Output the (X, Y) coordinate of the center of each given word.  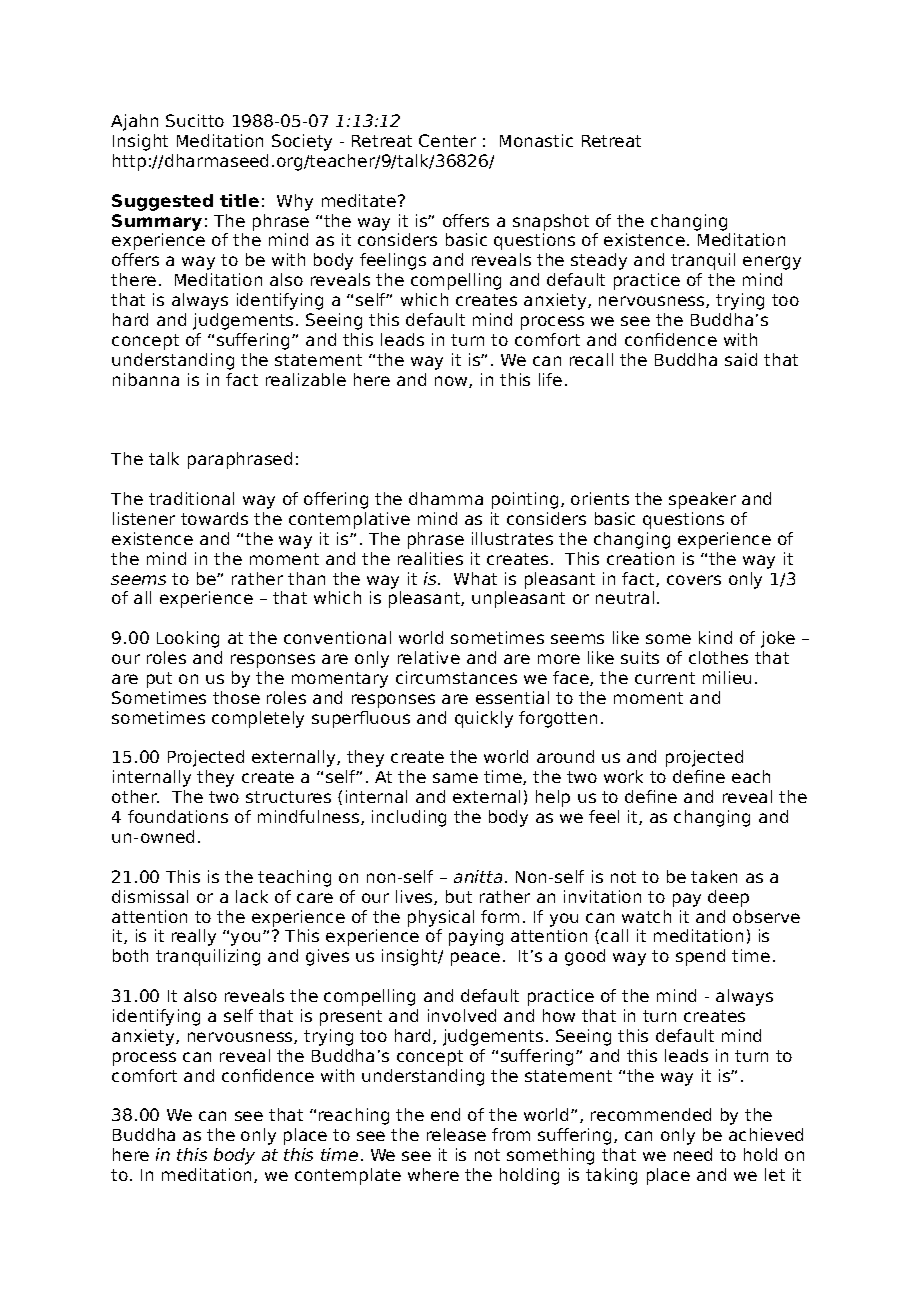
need (693, 1154)
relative (429, 657)
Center (447, 140)
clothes (718, 657)
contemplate (348, 1176)
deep (728, 898)
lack (252, 896)
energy (772, 263)
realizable (306, 379)
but (459, 896)
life (550, 379)
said (741, 359)
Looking (188, 639)
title (239, 200)
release (456, 1134)
